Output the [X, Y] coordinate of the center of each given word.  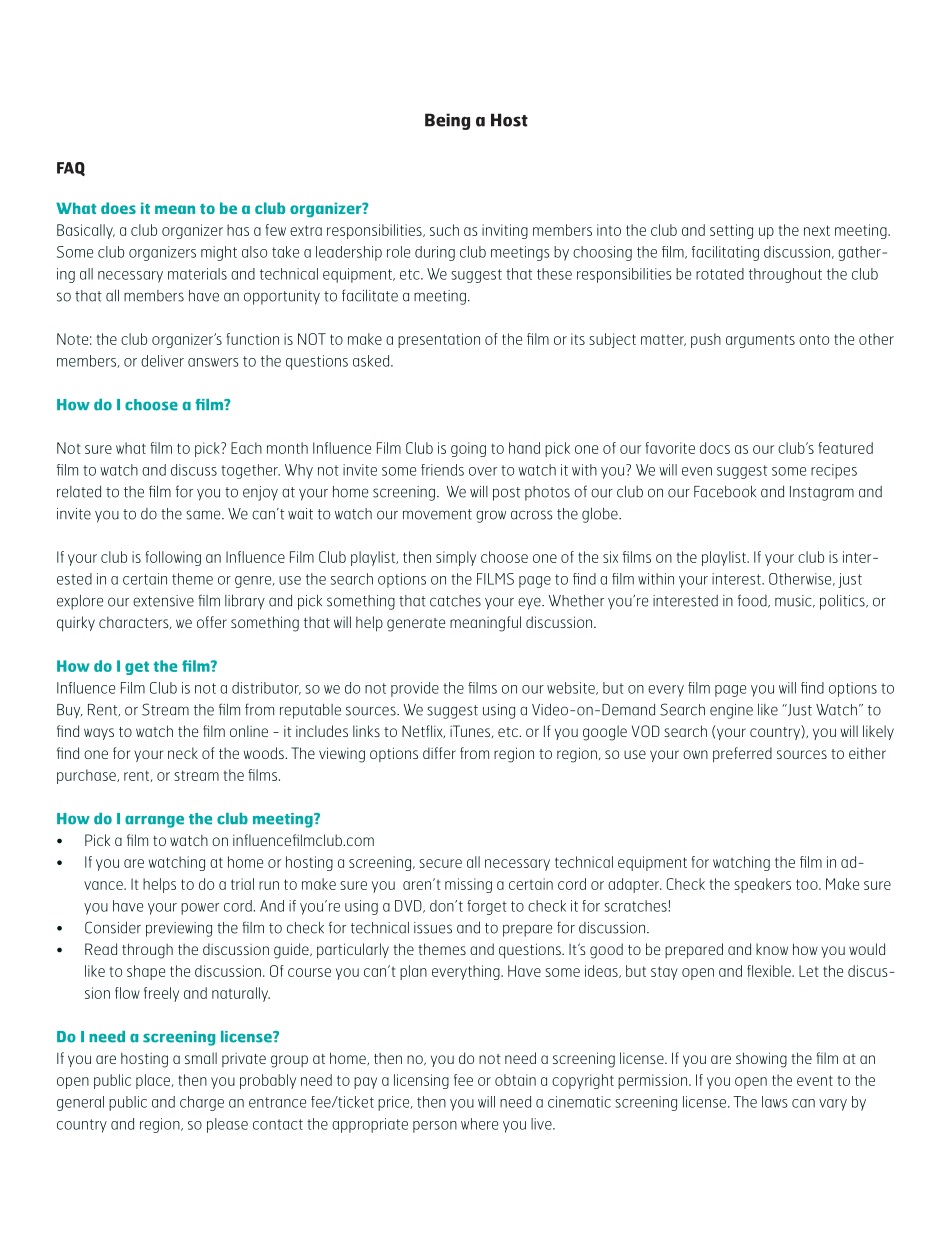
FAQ [71, 169]
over [483, 471]
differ [439, 753]
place [154, 1081]
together [250, 471]
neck [183, 753]
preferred [742, 755]
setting [731, 231]
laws [775, 1102]
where [479, 1124]
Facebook [725, 491]
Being [447, 121]
